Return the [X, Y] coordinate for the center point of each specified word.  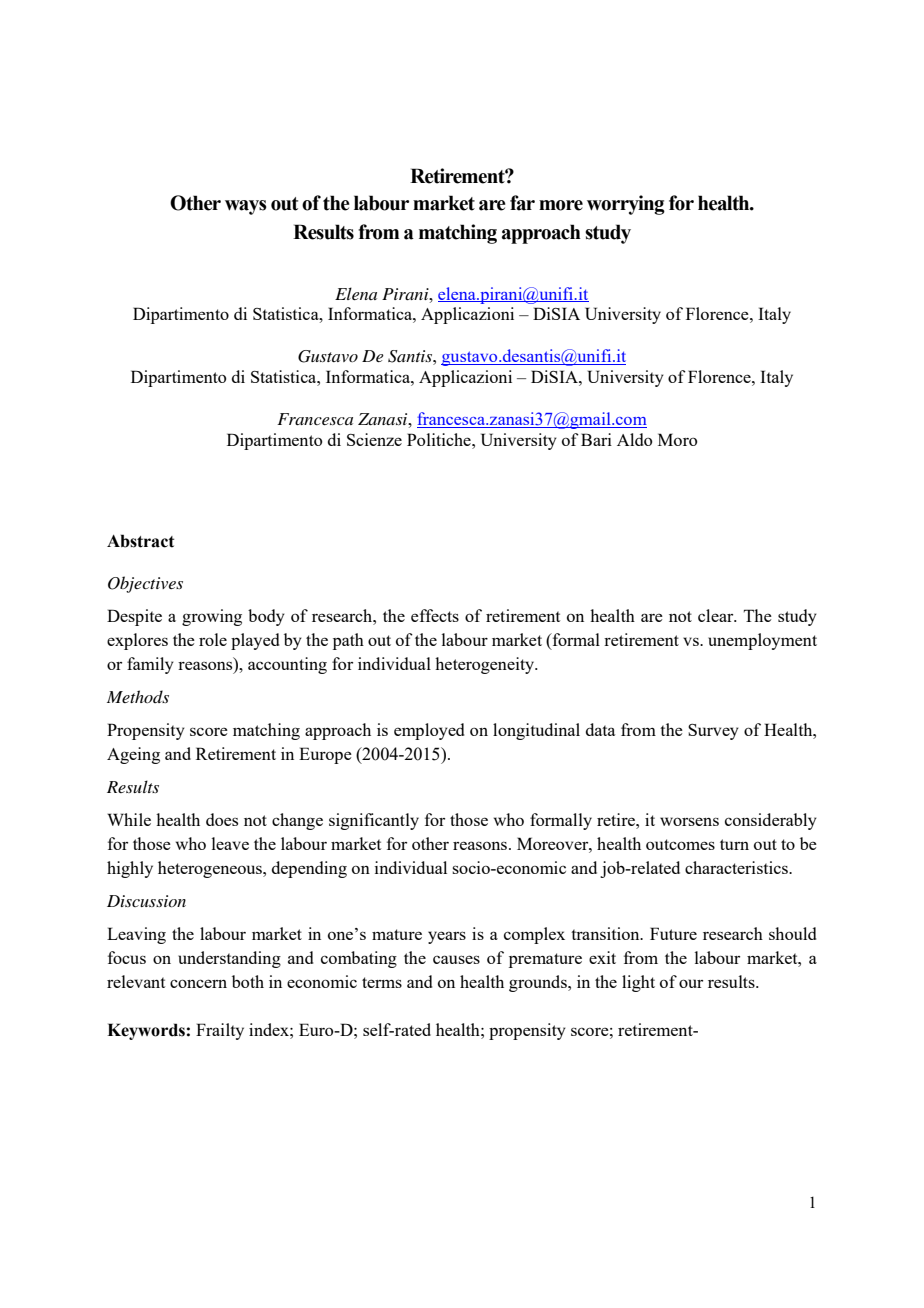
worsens [689, 821]
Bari [596, 439]
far [522, 203]
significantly [374, 821]
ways [246, 207]
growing [212, 617]
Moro [677, 439]
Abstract [140, 541]
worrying [626, 205]
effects [435, 615]
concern [198, 983]
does [222, 819]
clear [717, 615]
